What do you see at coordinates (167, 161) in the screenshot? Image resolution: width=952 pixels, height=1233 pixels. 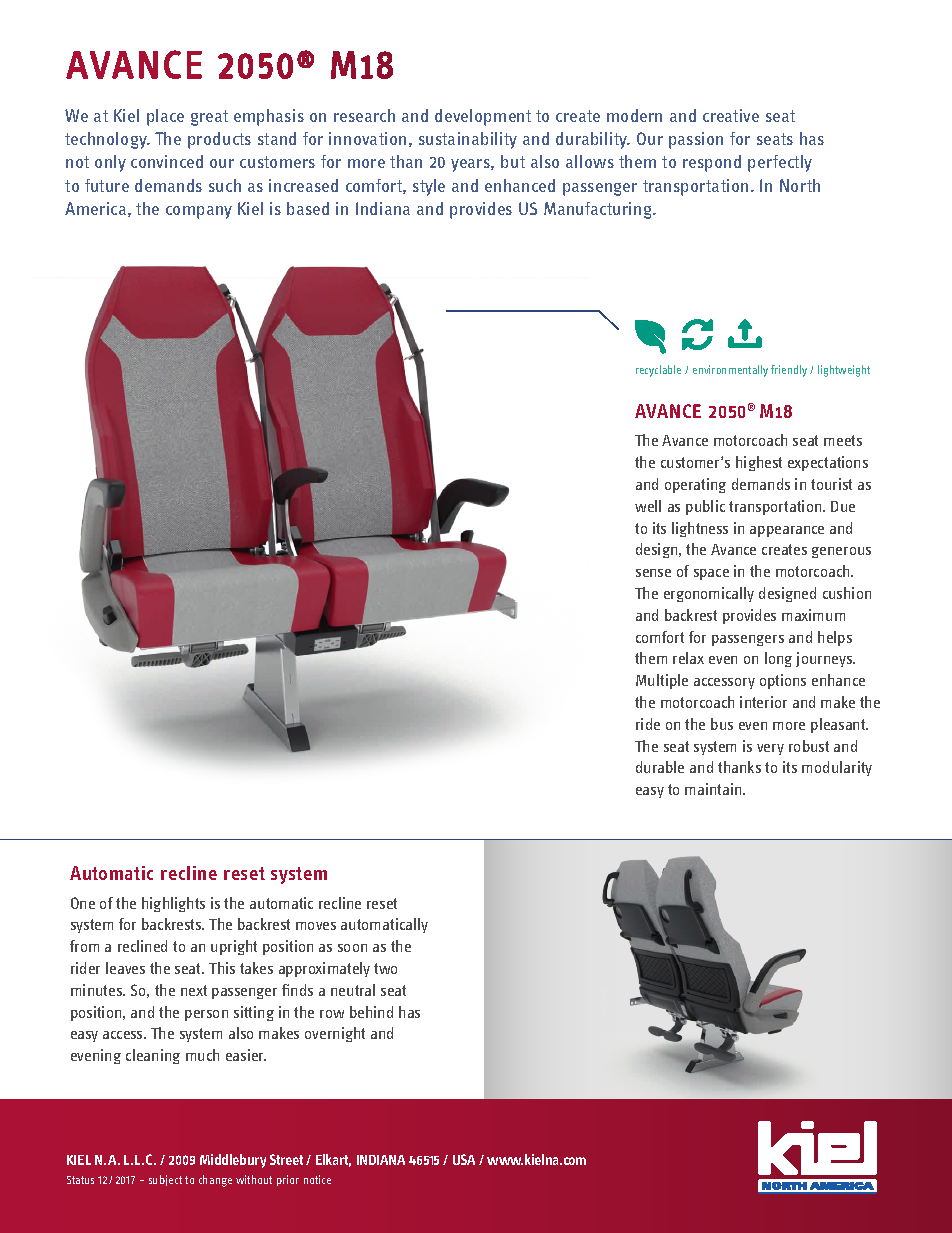 I see `convinced` at bounding box center [167, 161].
